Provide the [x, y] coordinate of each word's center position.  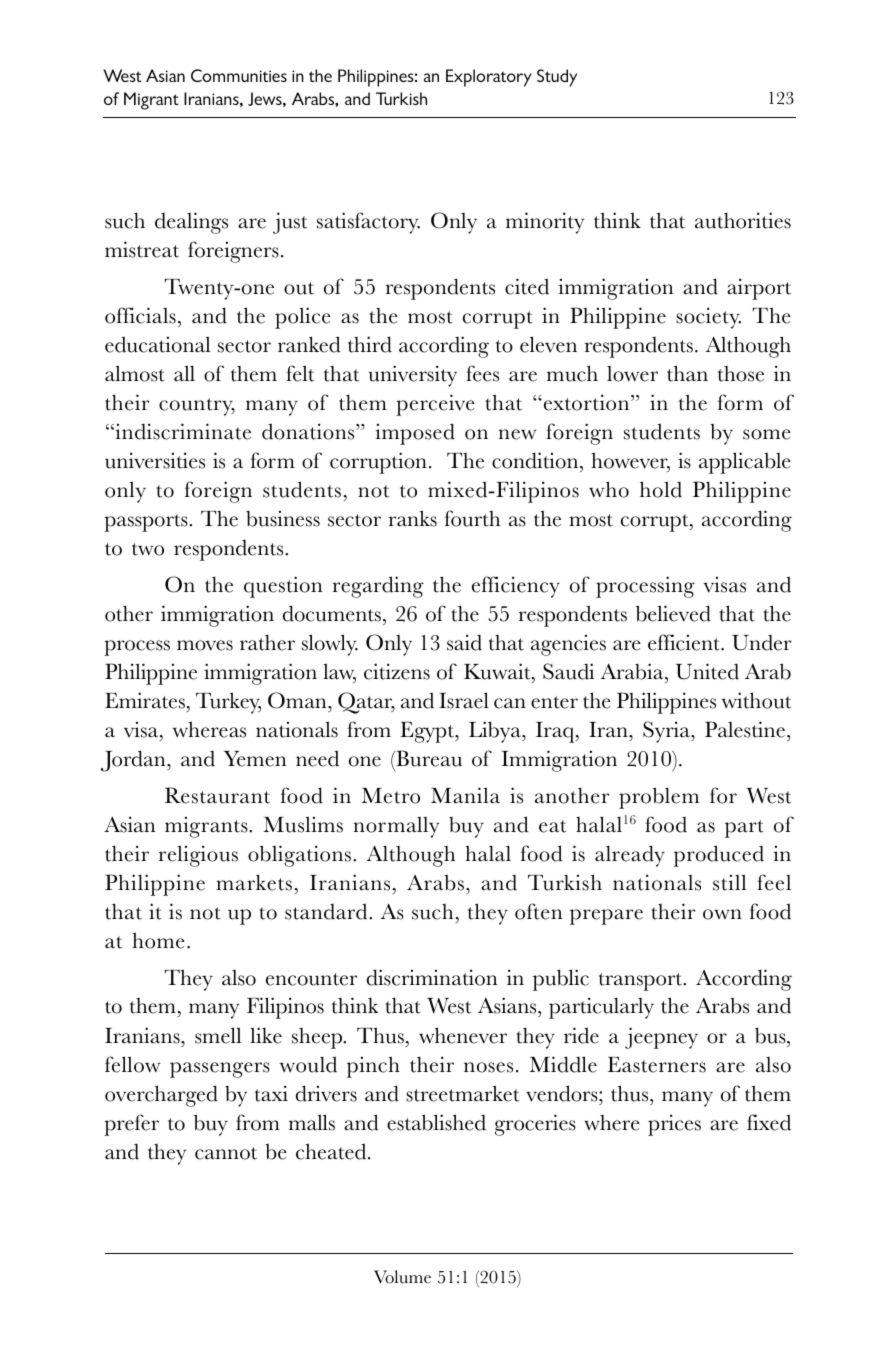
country [197, 407]
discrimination [432, 977]
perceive [435, 405]
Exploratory [489, 78]
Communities [239, 75]
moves [205, 645]
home [158, 940]
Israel [464, 700]
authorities [743, 220]
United [707, 671]
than [687, 373]
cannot [226, 1153]
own [722, 914]
